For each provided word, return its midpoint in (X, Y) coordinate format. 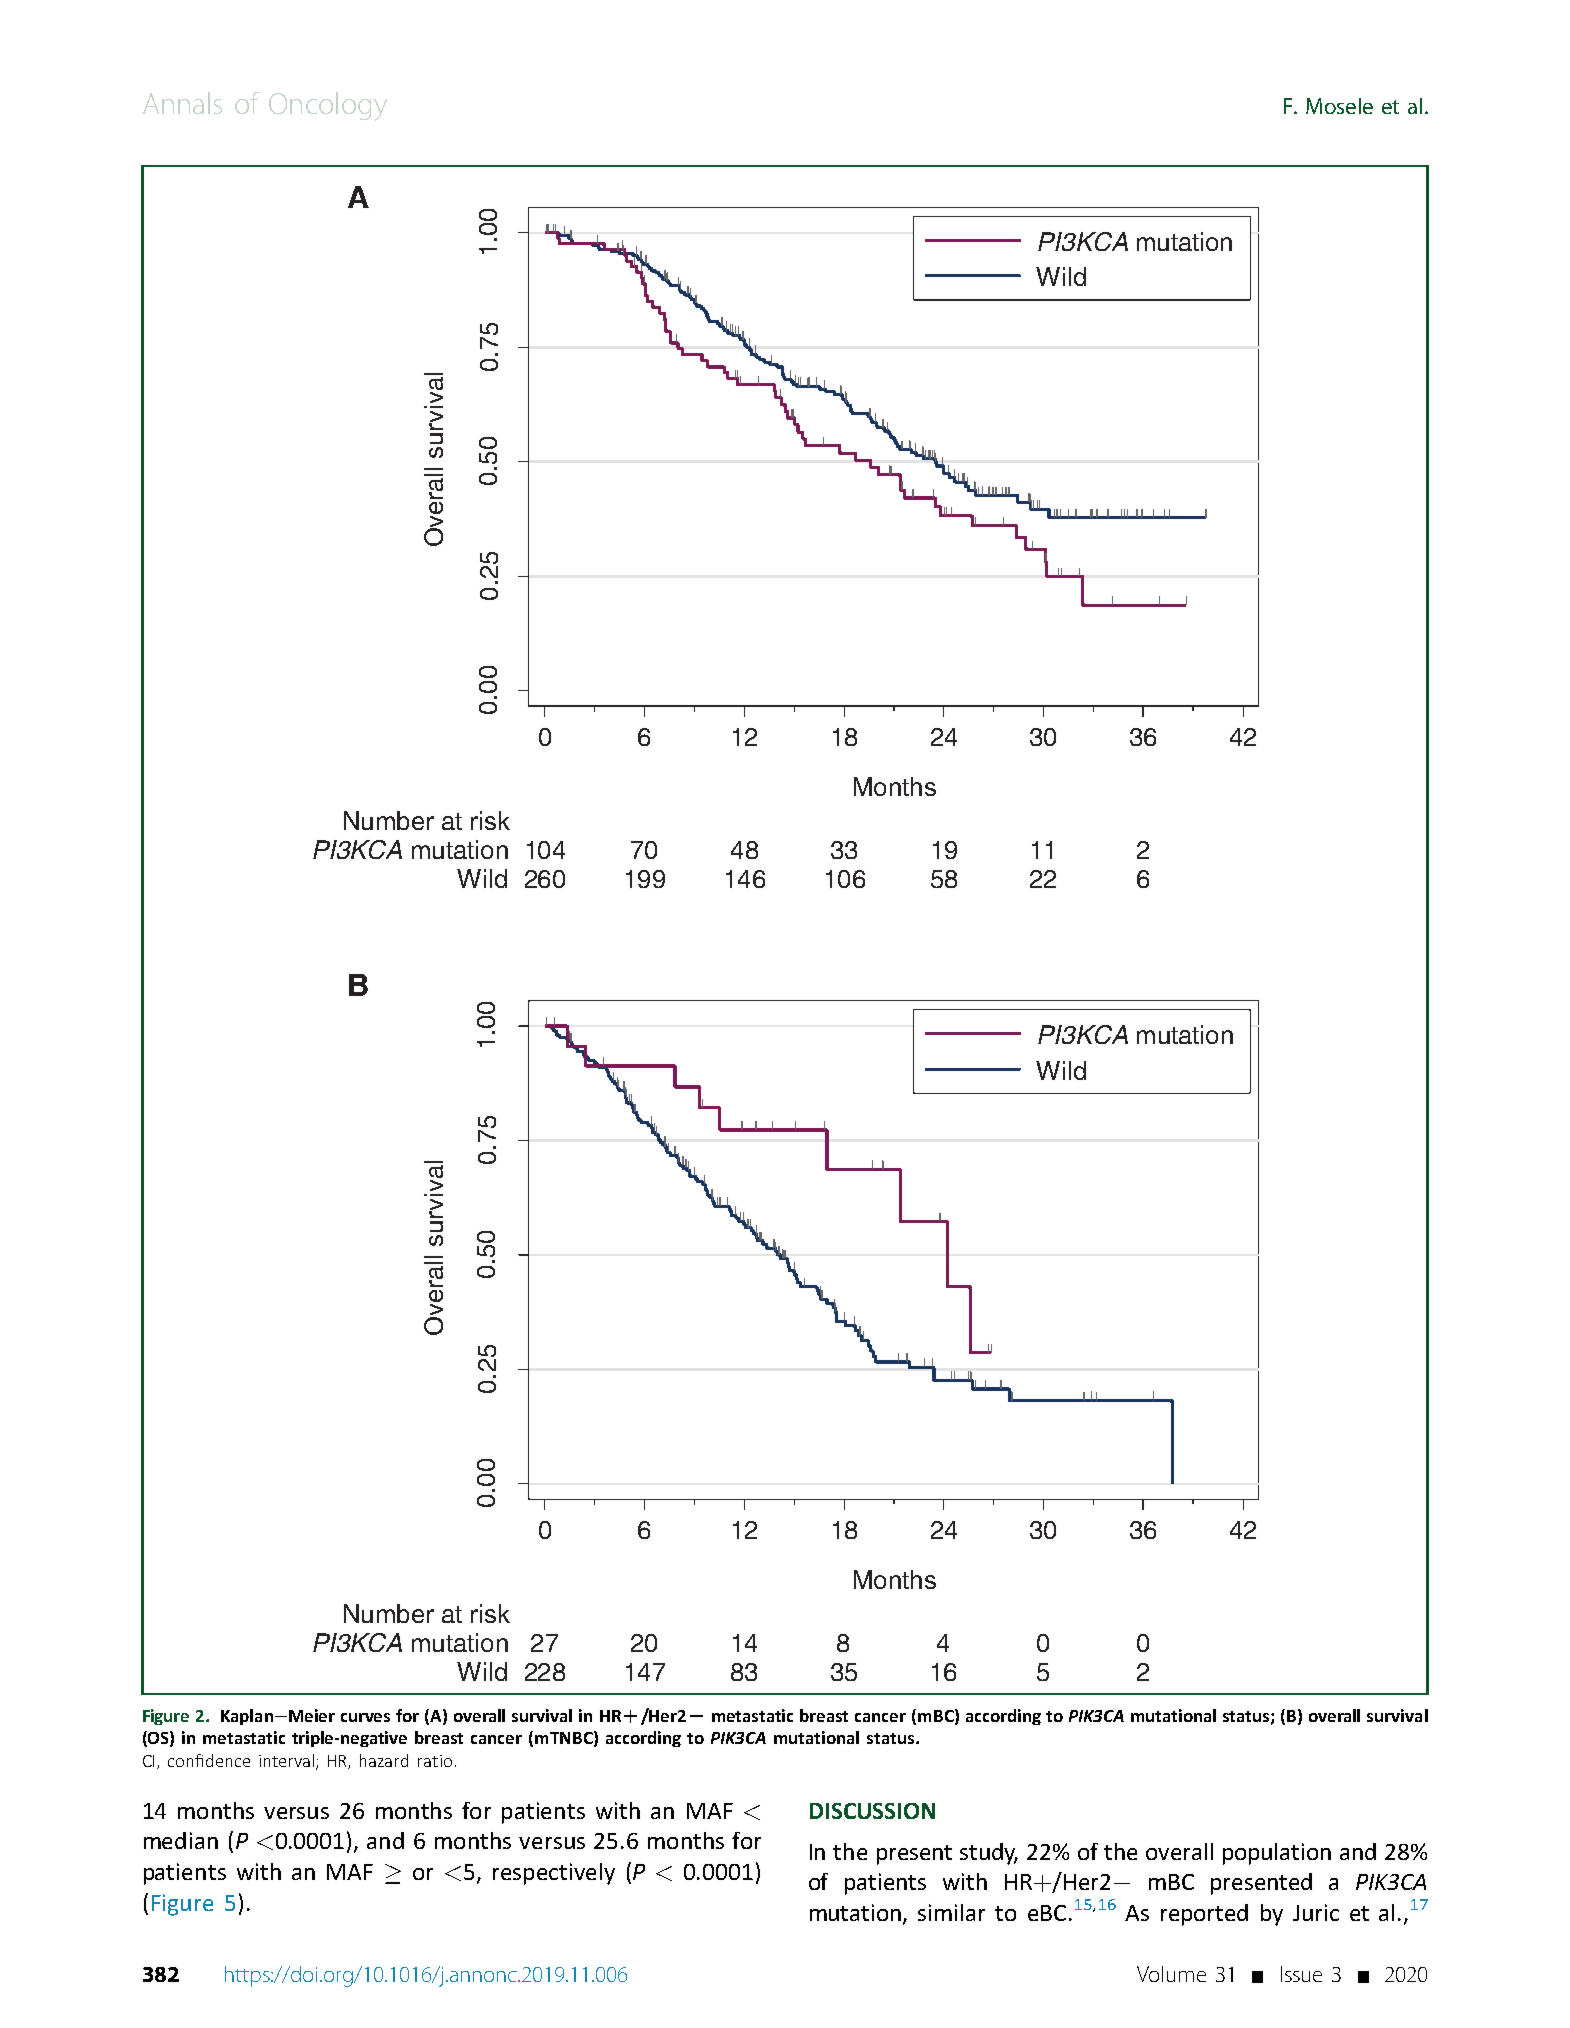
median (181, 1840)
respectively (554, 1874)
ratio (435, 1761)
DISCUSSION (872, 1811)
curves (365, 1717)
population (1277, 1854)
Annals (182, 103)
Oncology (328, 106)
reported (1204, 1915)
